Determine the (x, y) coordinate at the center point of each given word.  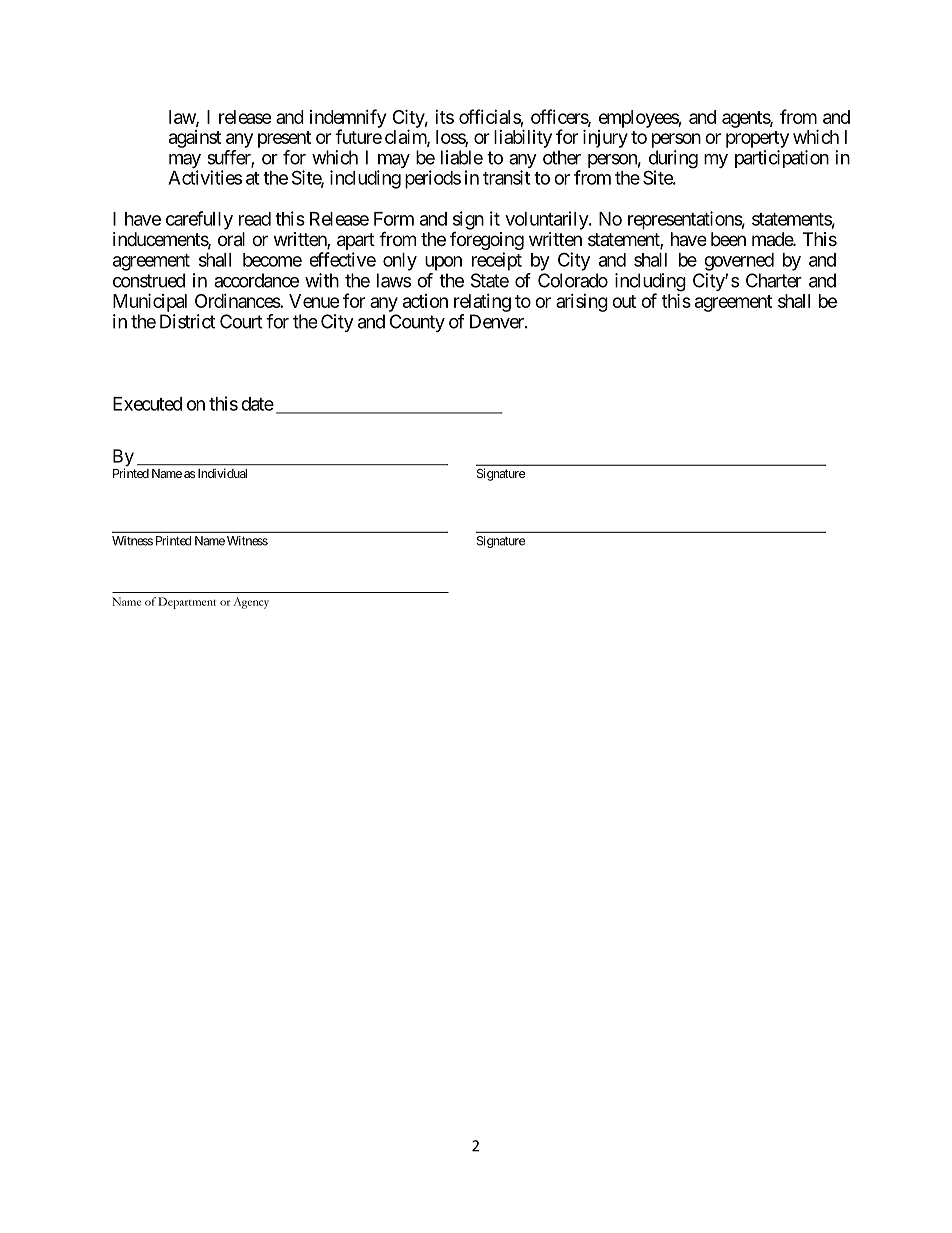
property (757, 139)
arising (582, 303)
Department (187, 603)
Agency (251, 603)
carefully (199, 220)
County (417, 323)
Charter (774, 280)
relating (482, 303)
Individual (222, 473)
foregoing (487, 242)
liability (523, 138)
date (257, 404)
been (728, 239)
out (624, 301)
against (195, 139)
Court (241, 321)
